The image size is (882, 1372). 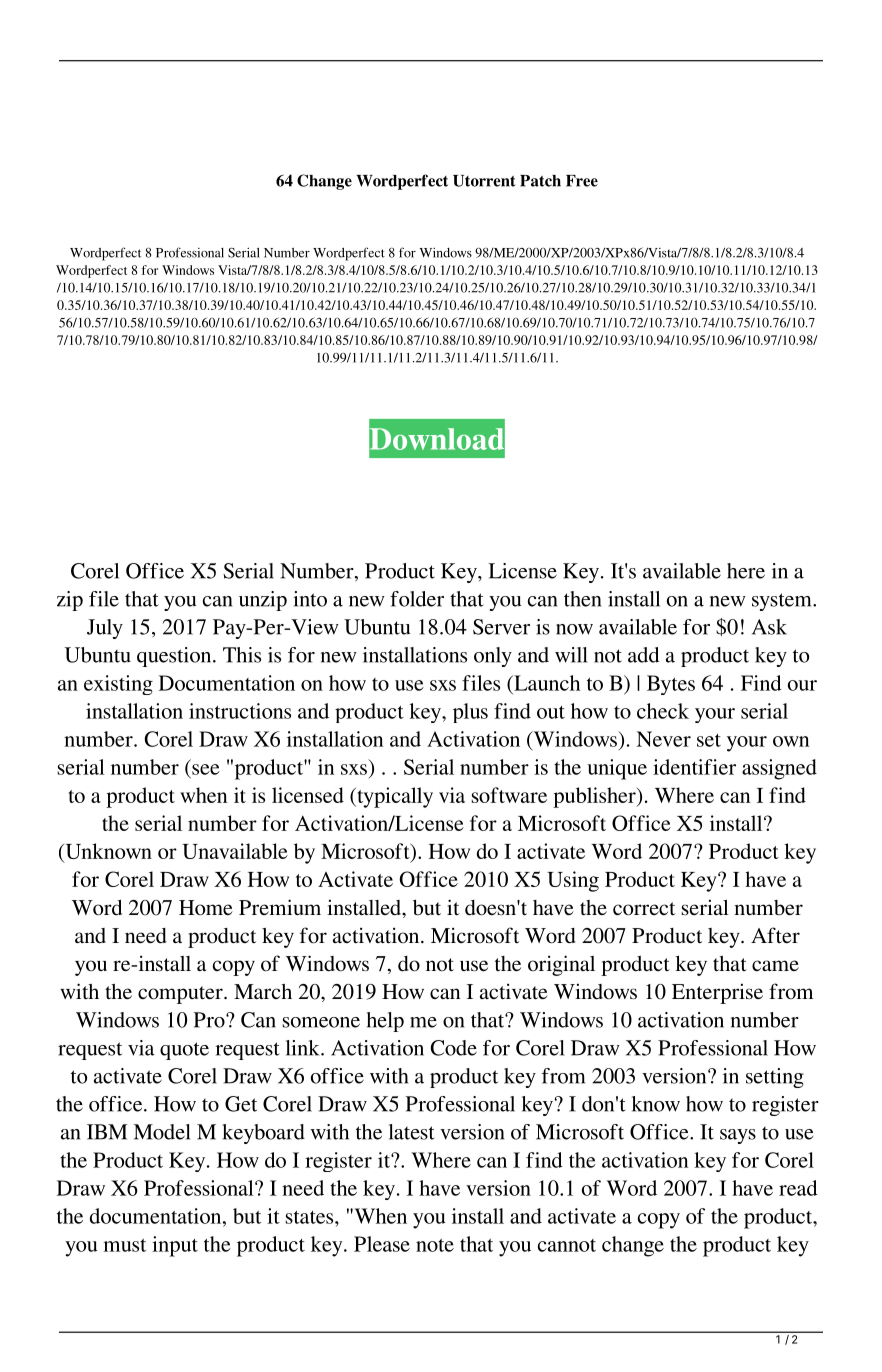 What do you see at coordinates (694, 767) in the screenshot?
I see `identifier` at bounding box center [694, 767].
